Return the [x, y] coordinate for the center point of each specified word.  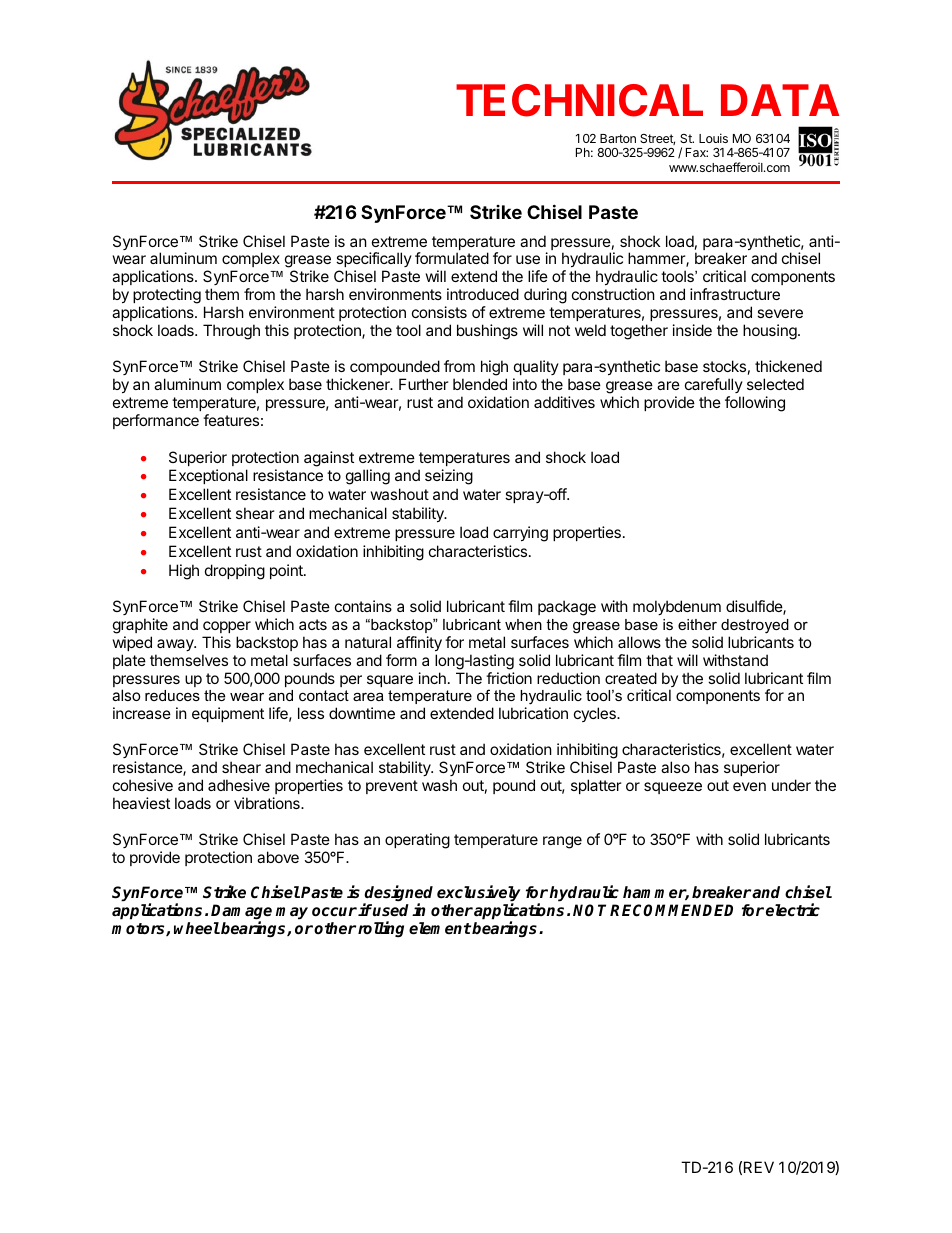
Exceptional [208, 476]
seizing [449, 477]
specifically [374, 261]
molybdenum [677, 607]
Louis [713, 138]
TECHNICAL [579, 100]
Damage [241, 913]
